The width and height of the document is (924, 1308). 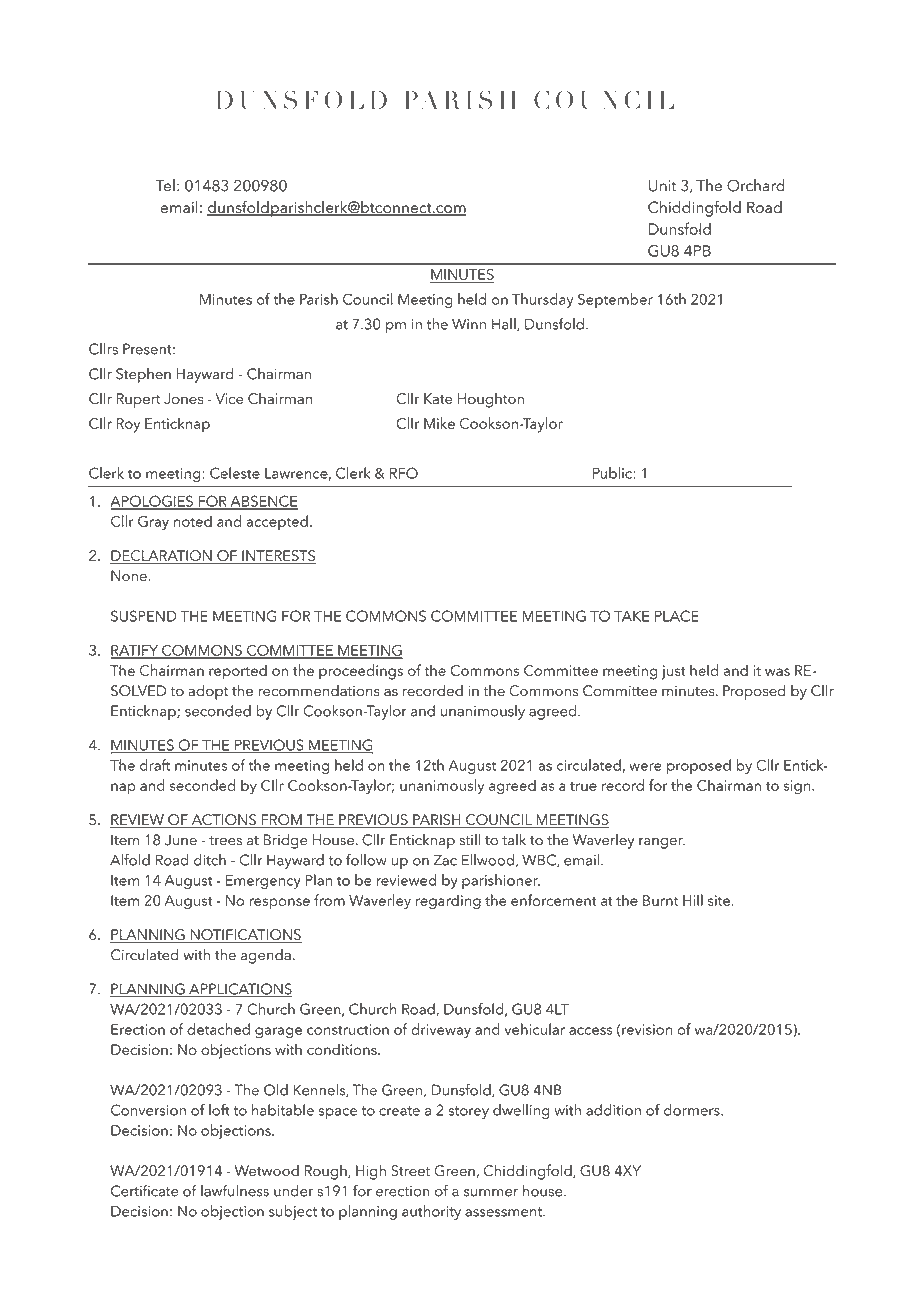 What do you see at coordinates (361, 672) in the document?
I see `proceedings` at bounding box center [361, 672].
